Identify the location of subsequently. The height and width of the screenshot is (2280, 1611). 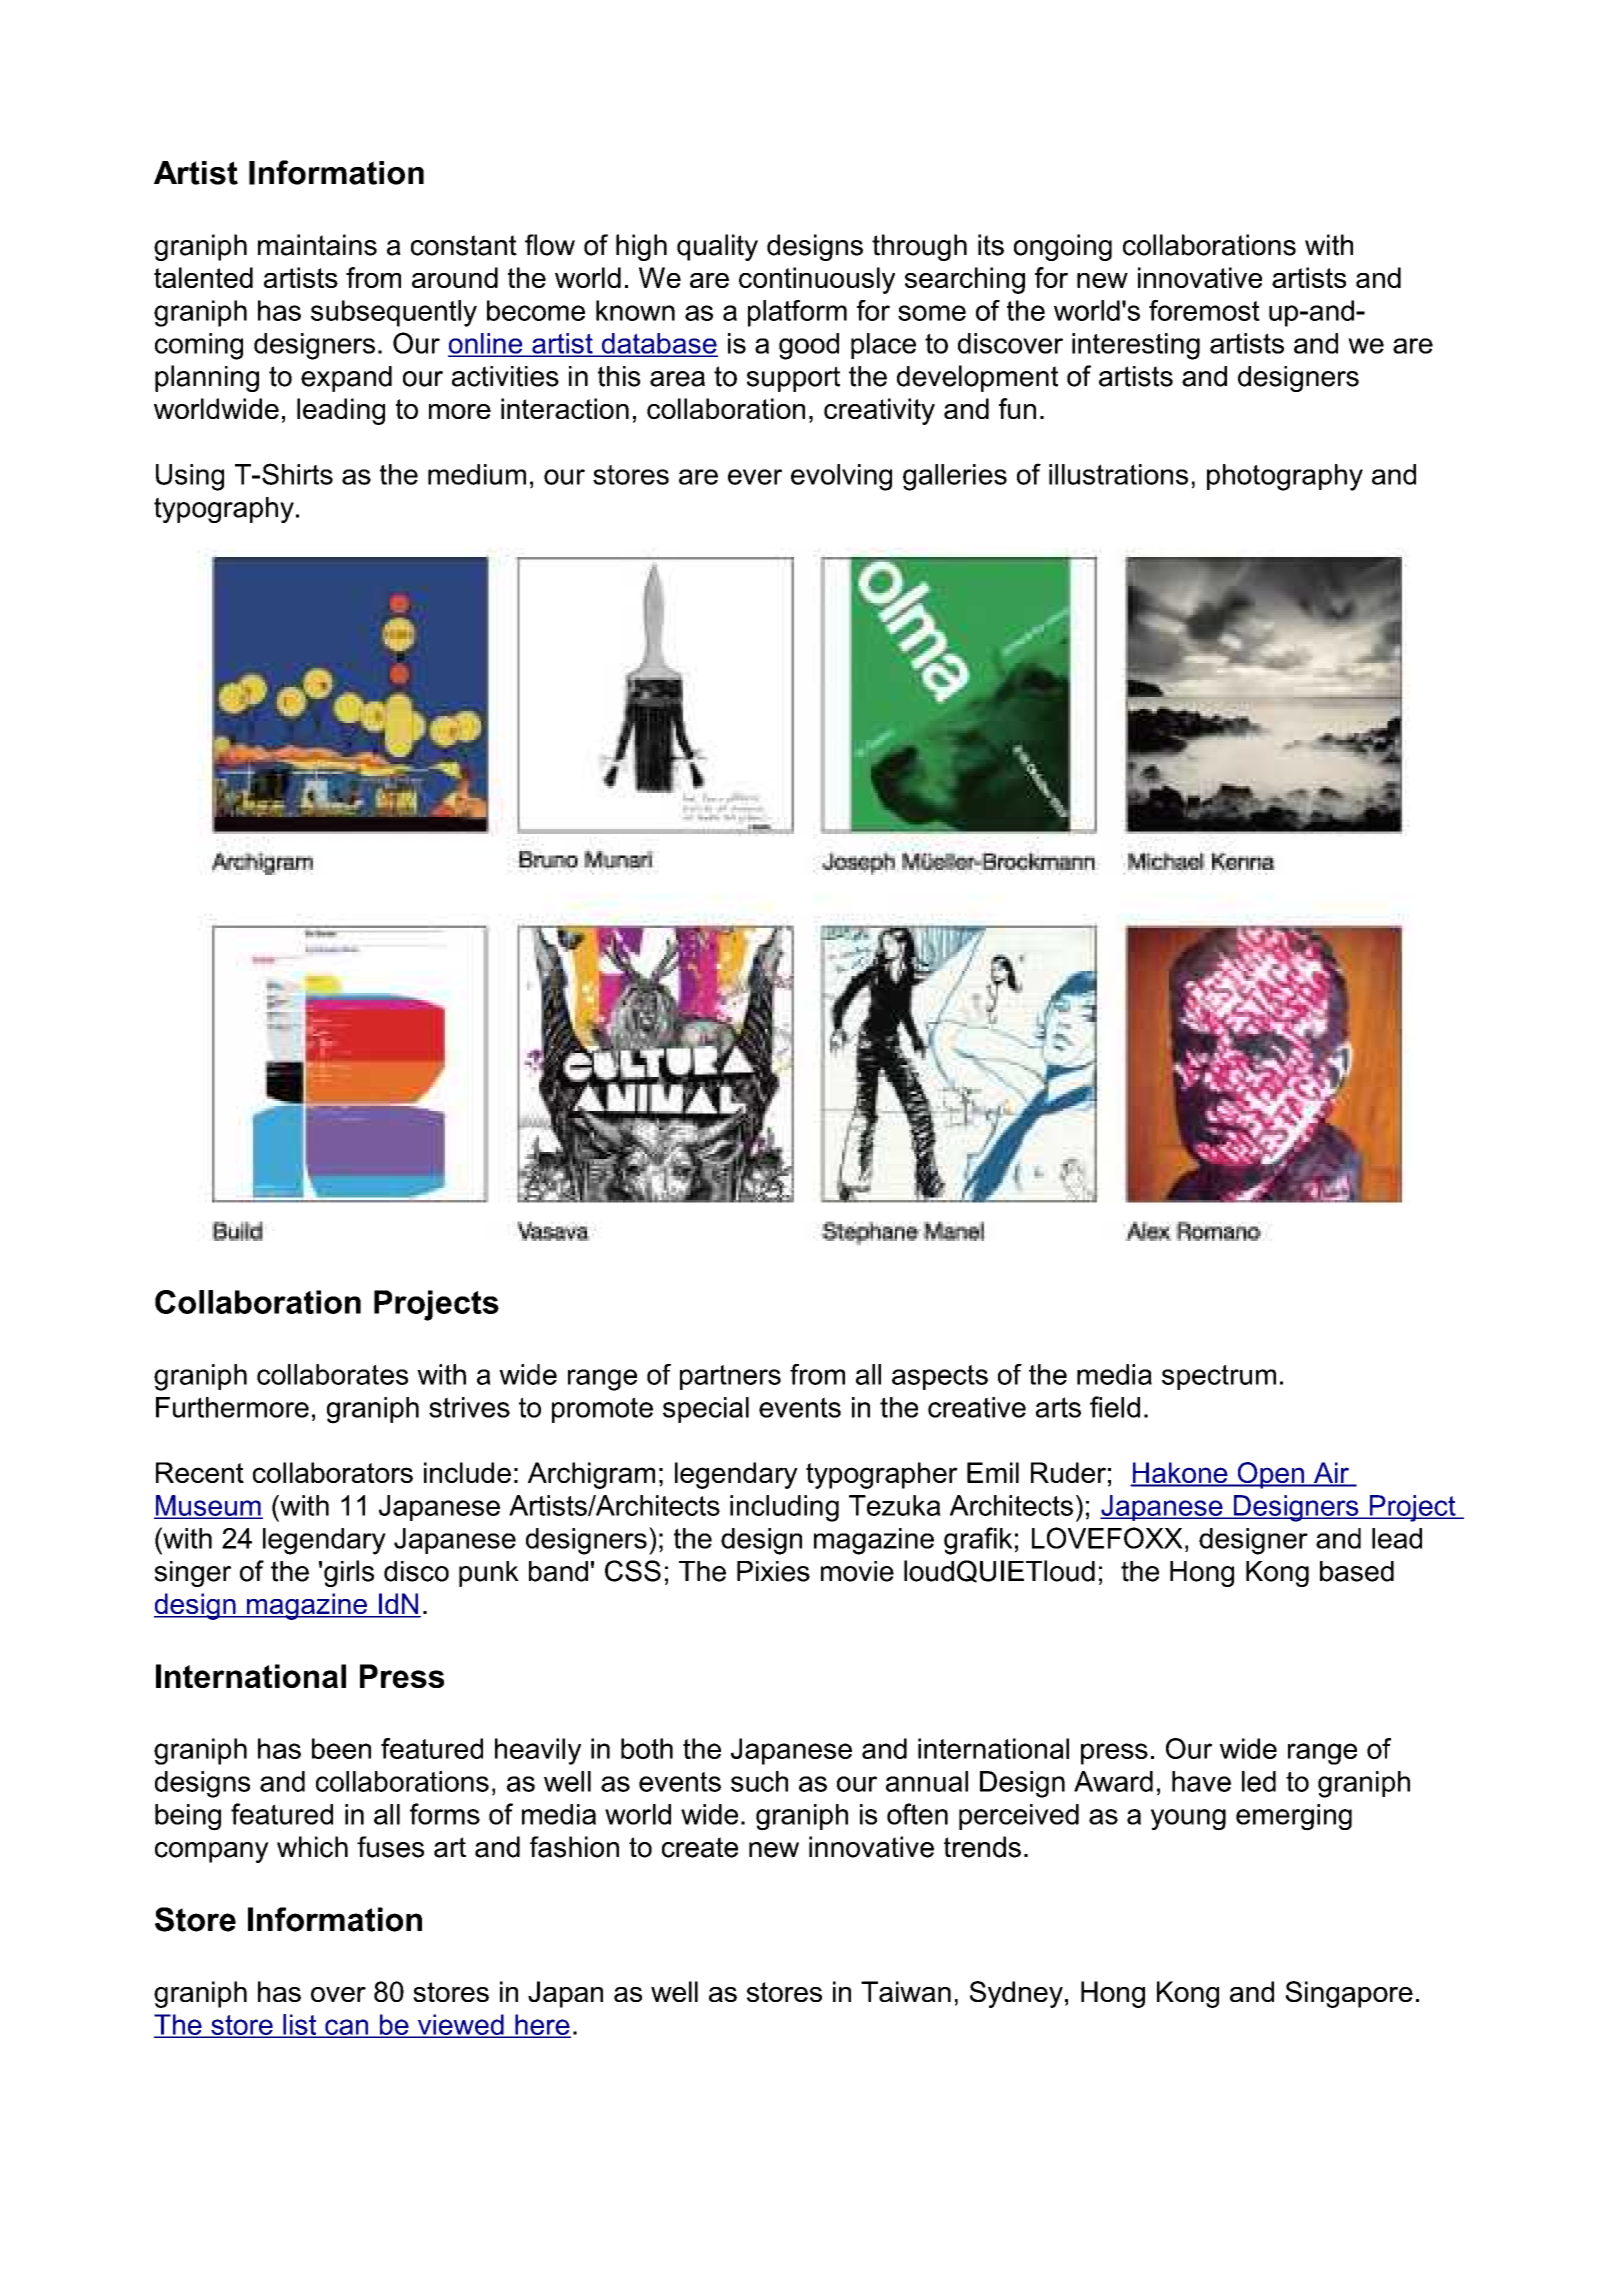
(394, 313).
